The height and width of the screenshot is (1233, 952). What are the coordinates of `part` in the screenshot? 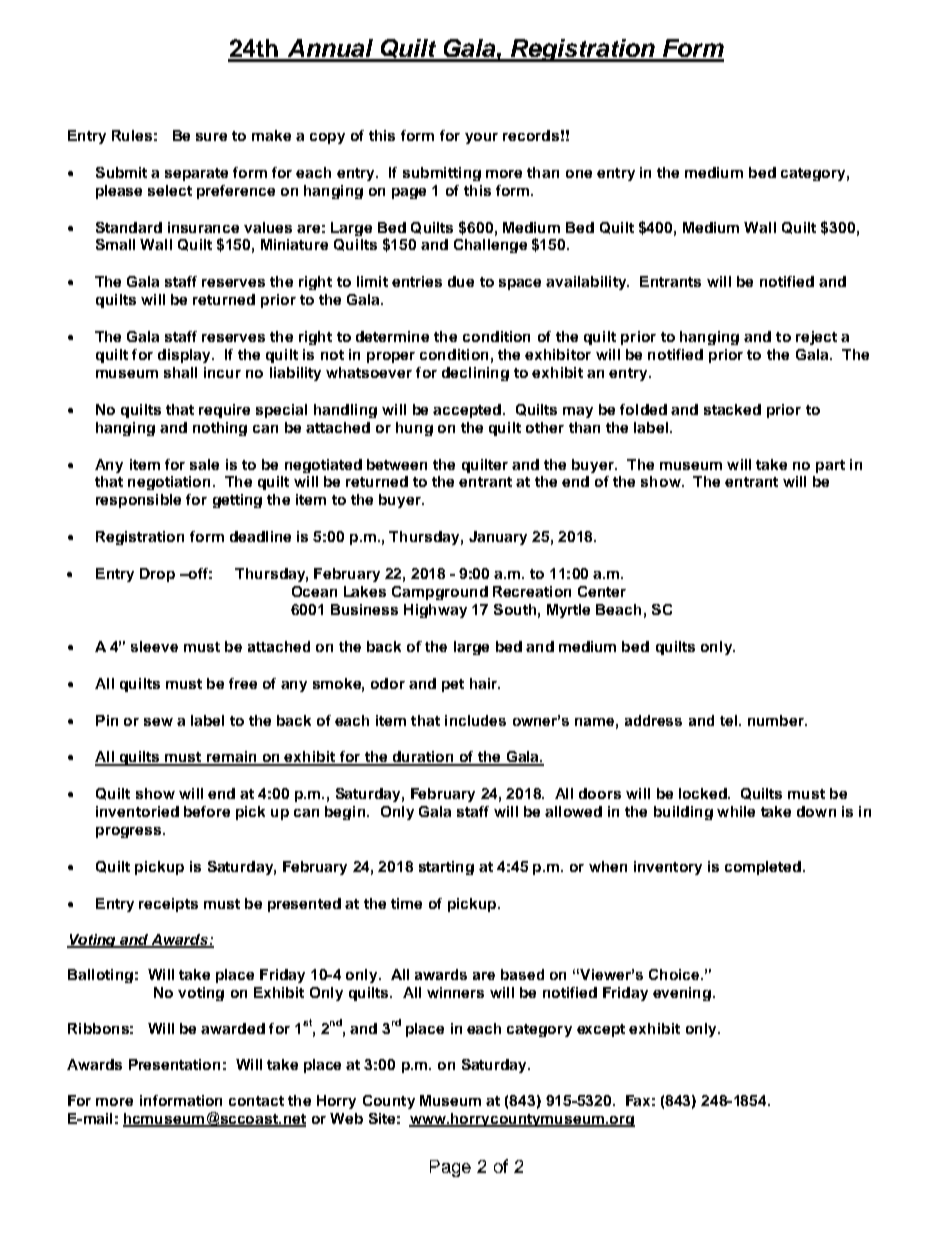 It's located at (830, 466).
